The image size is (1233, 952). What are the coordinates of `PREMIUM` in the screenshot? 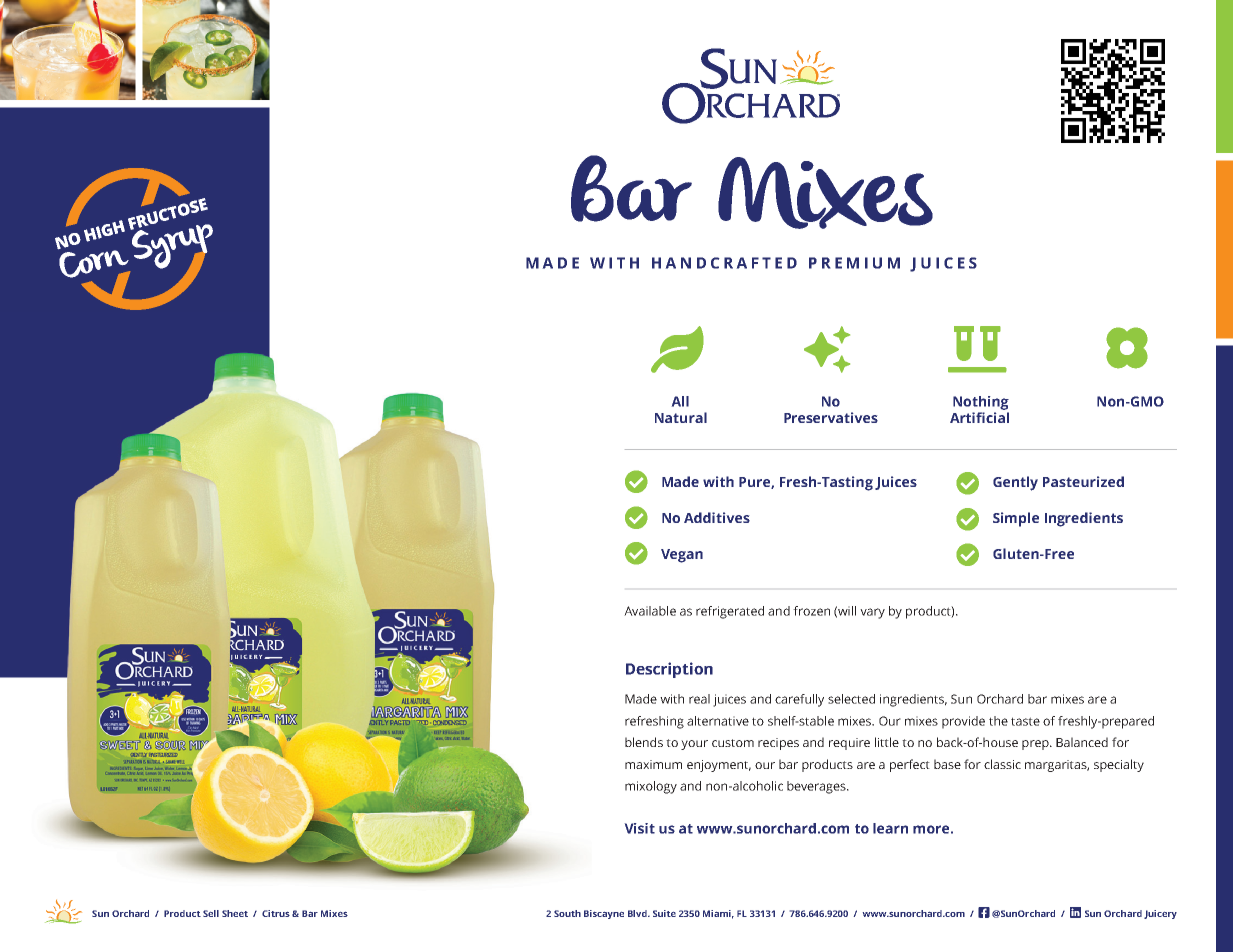 It's located at (854, 263).
